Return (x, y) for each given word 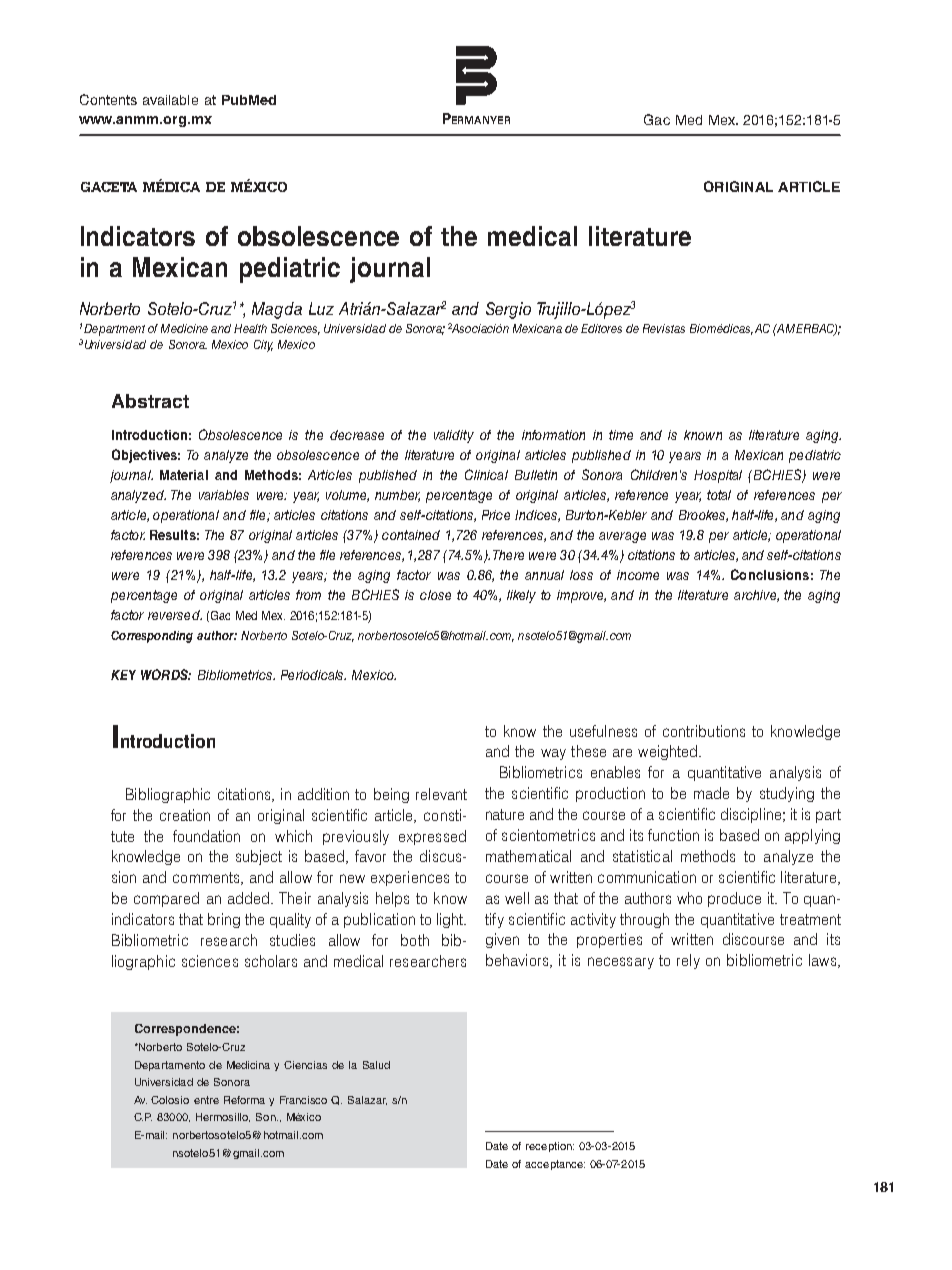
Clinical (486, 474)
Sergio (508, 310)
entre (206, 1100)
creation (185, 815)
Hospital (718, 476)
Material (184, 475)
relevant (441, 794)
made (711, 793)
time (621, 435)
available (170, 100)
